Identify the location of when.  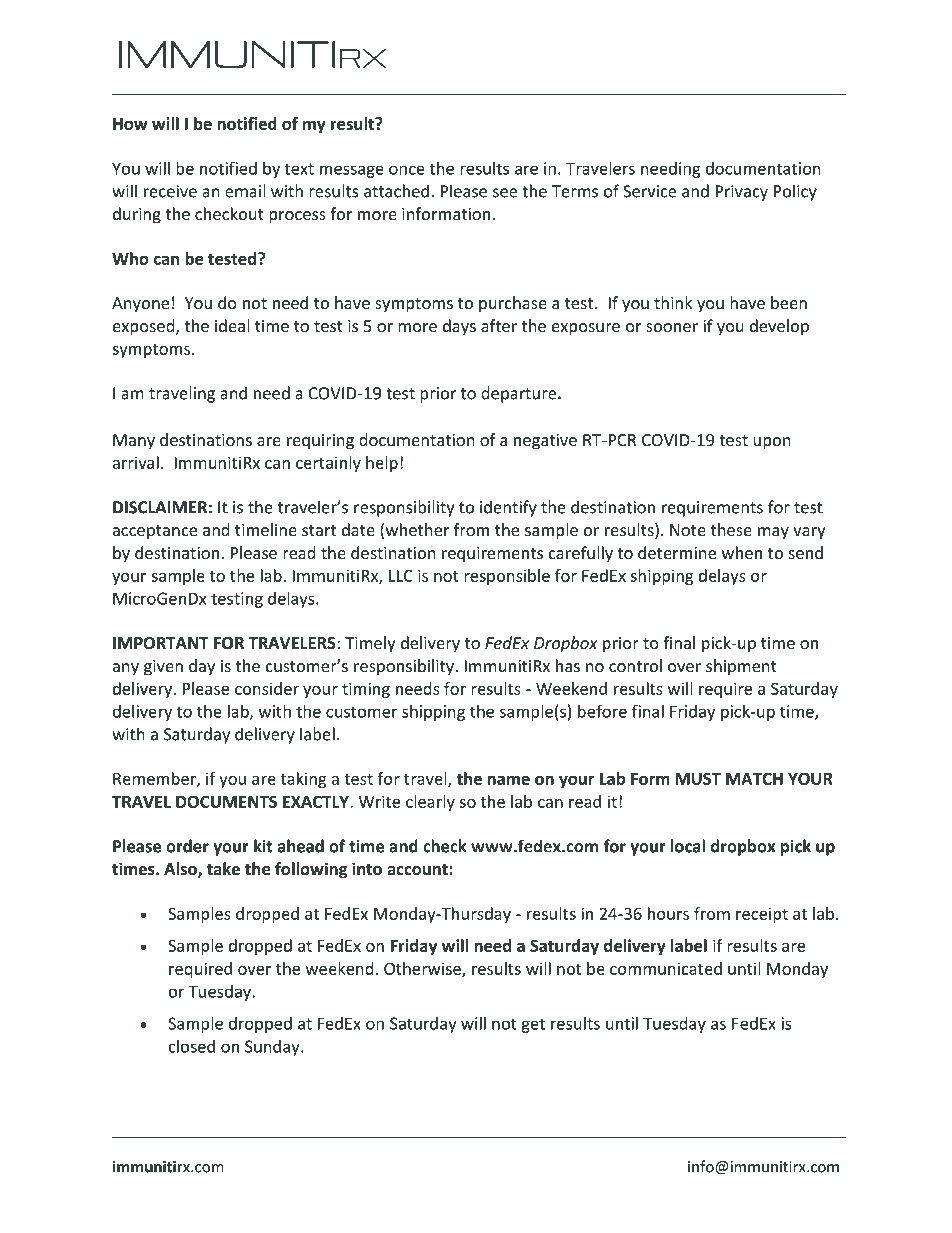
(742, 552).
